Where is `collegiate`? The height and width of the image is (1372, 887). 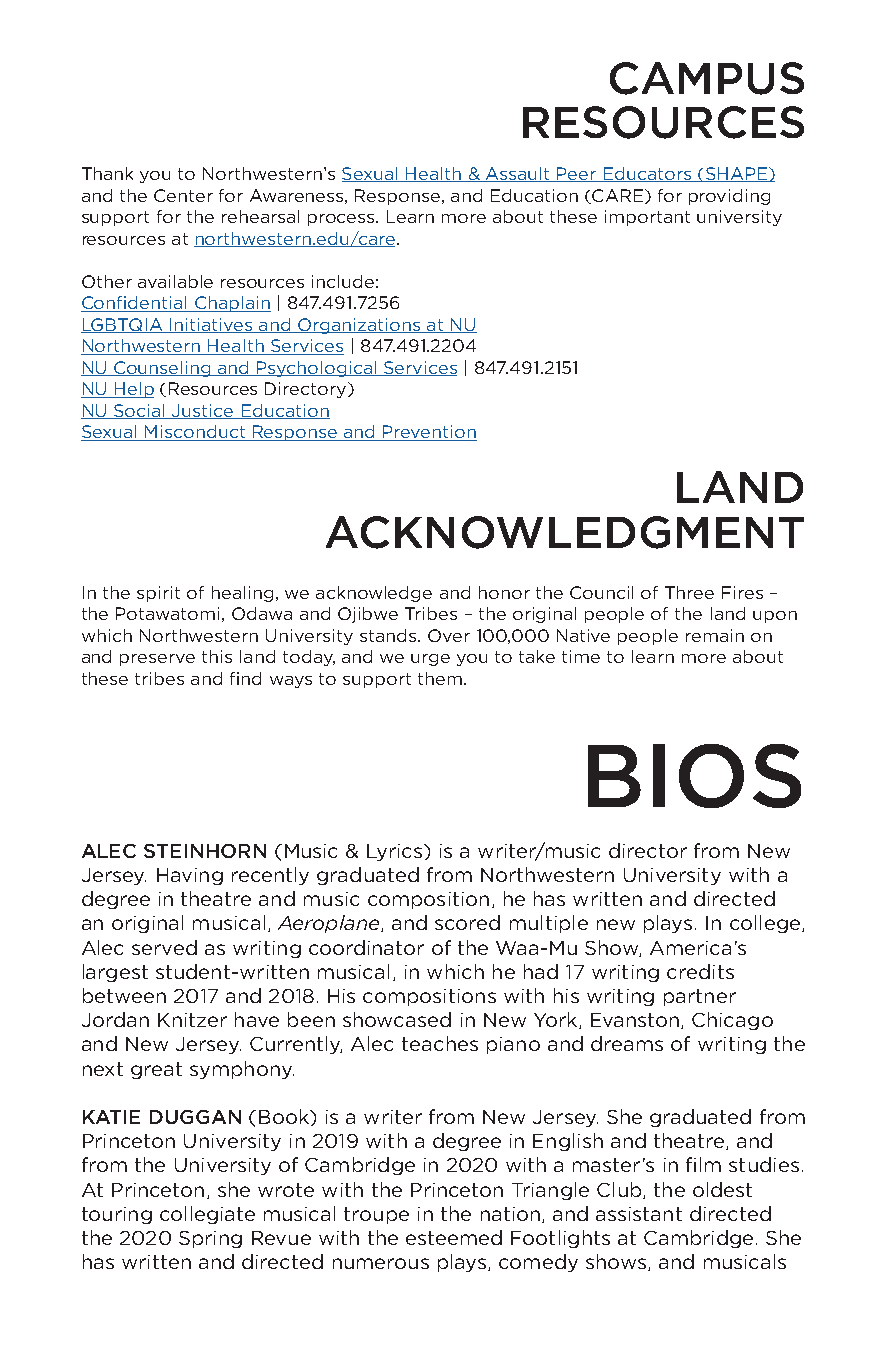
collegiate is located at coordinates (207, 1215).
